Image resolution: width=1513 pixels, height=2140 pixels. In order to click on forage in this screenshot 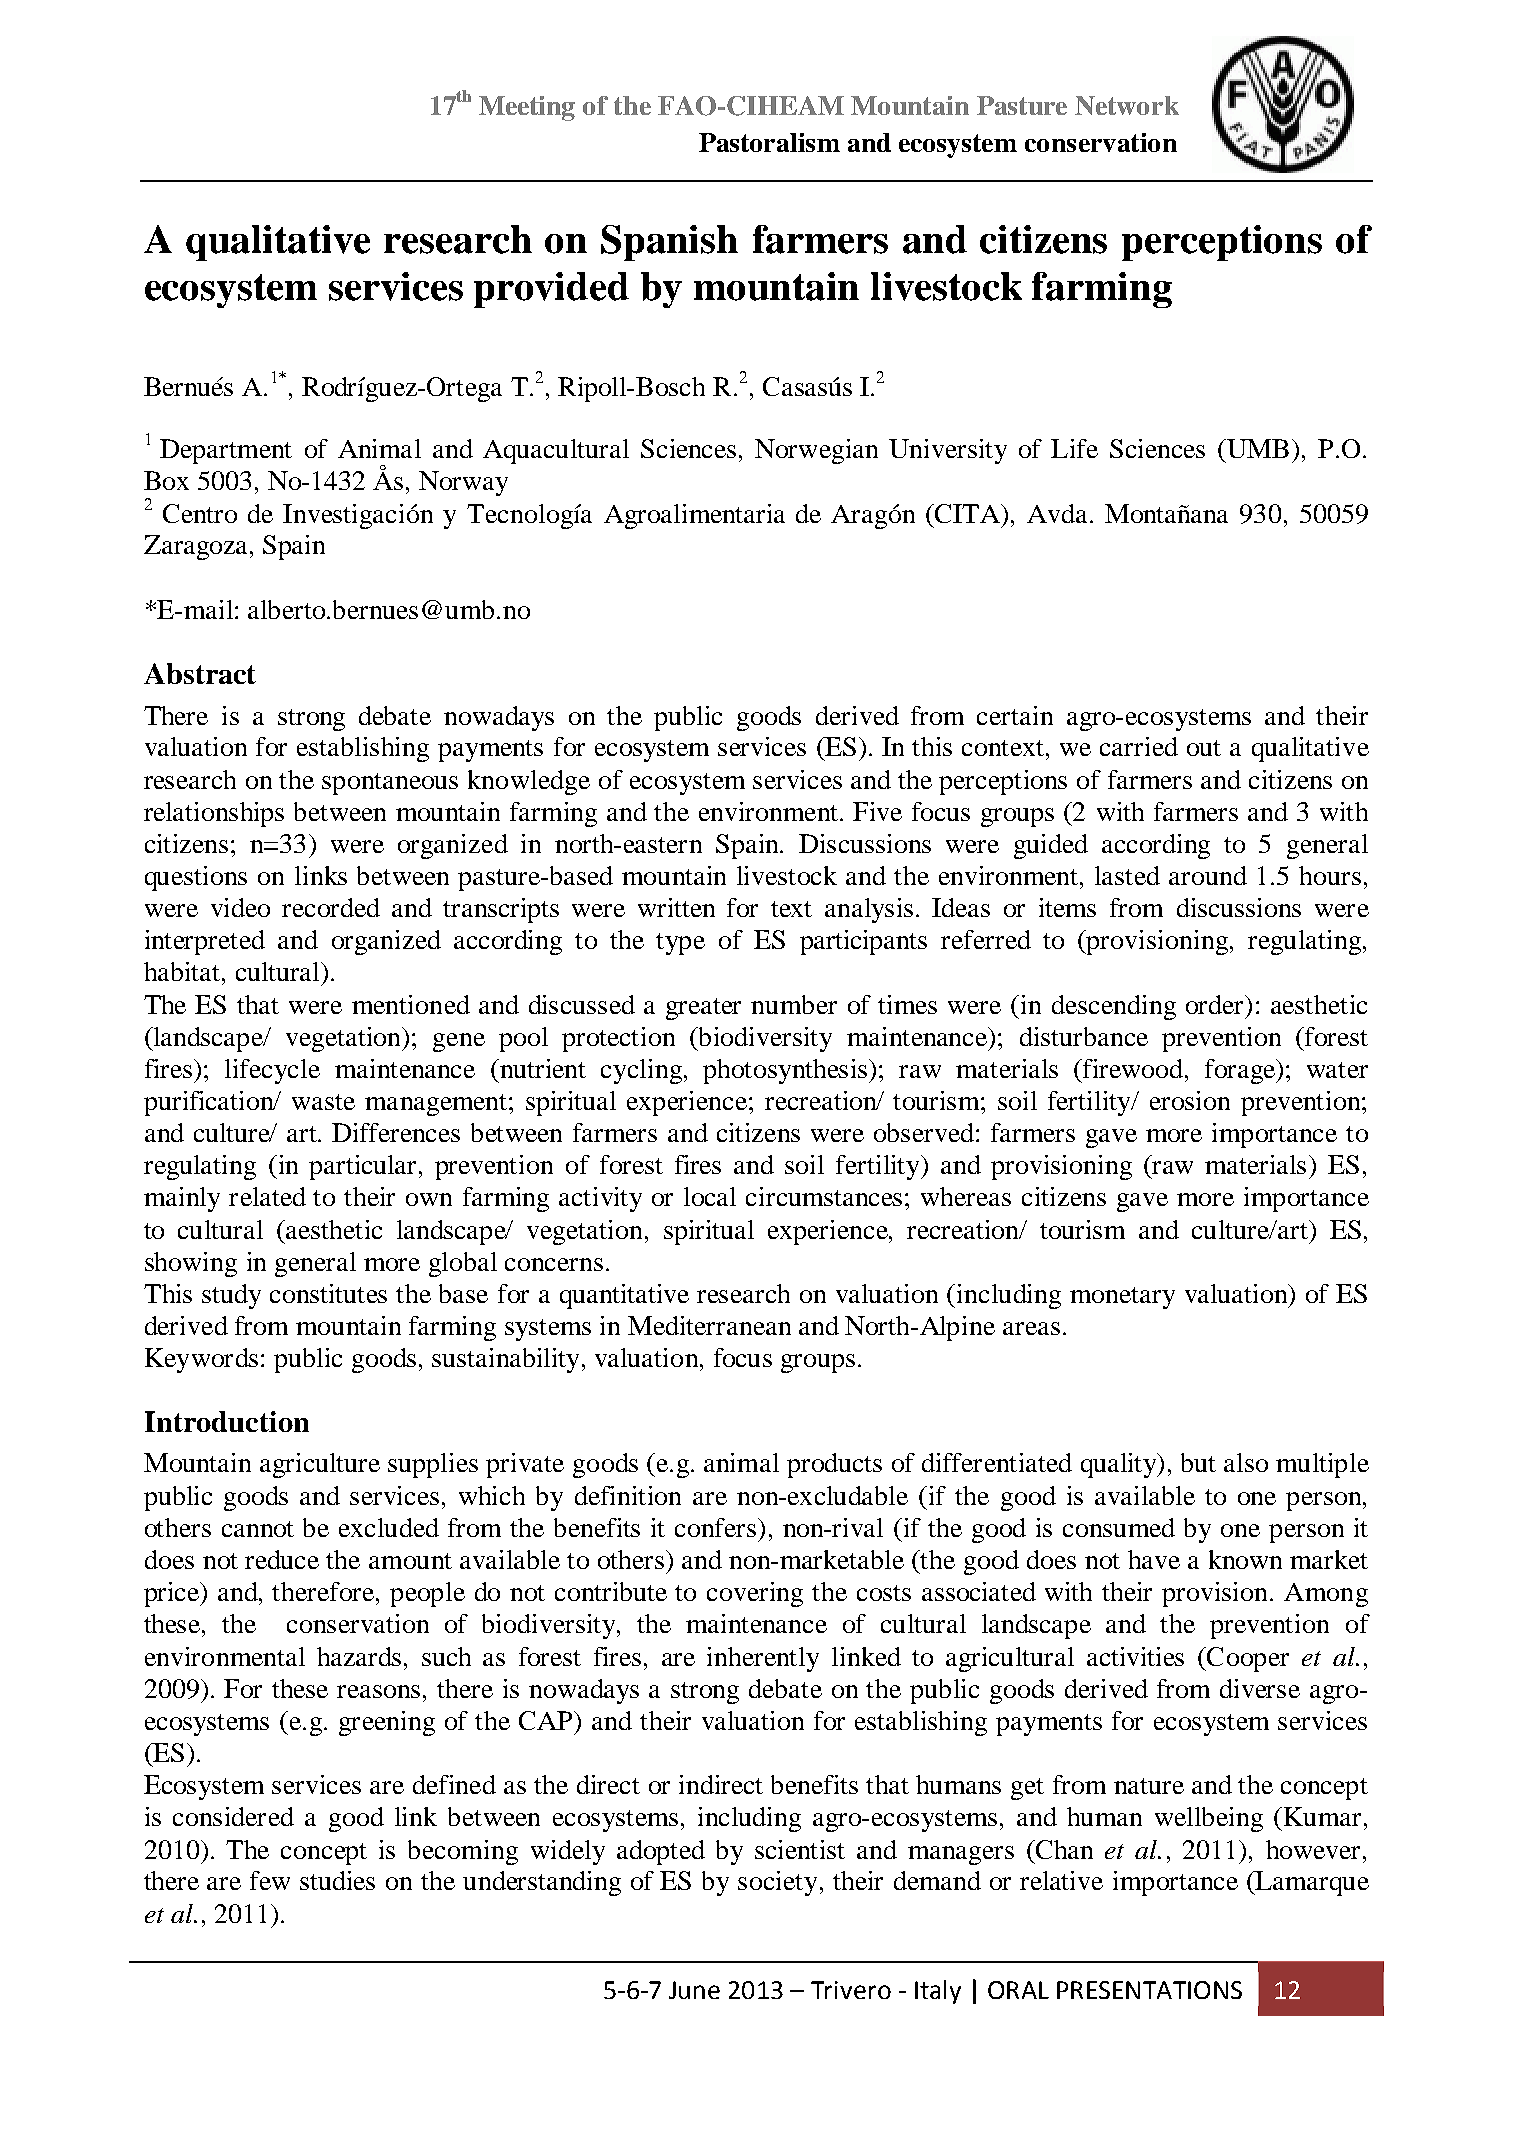, I will do `click(1241, 1071)`.
